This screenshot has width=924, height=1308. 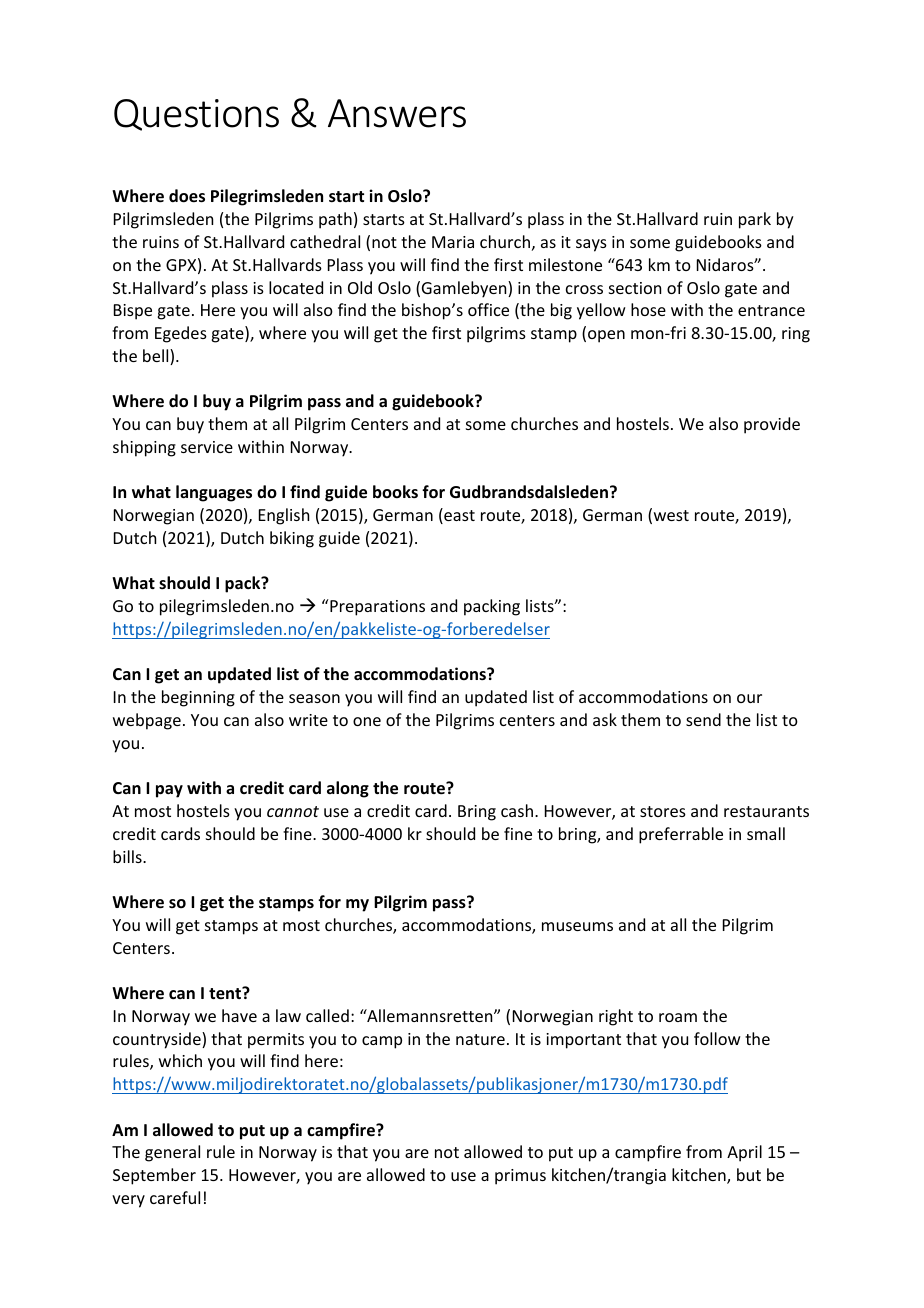 What do you see at coordinates (744, 1153) in the screenshot?
I see `April` at bounding box center [744, 1153].
